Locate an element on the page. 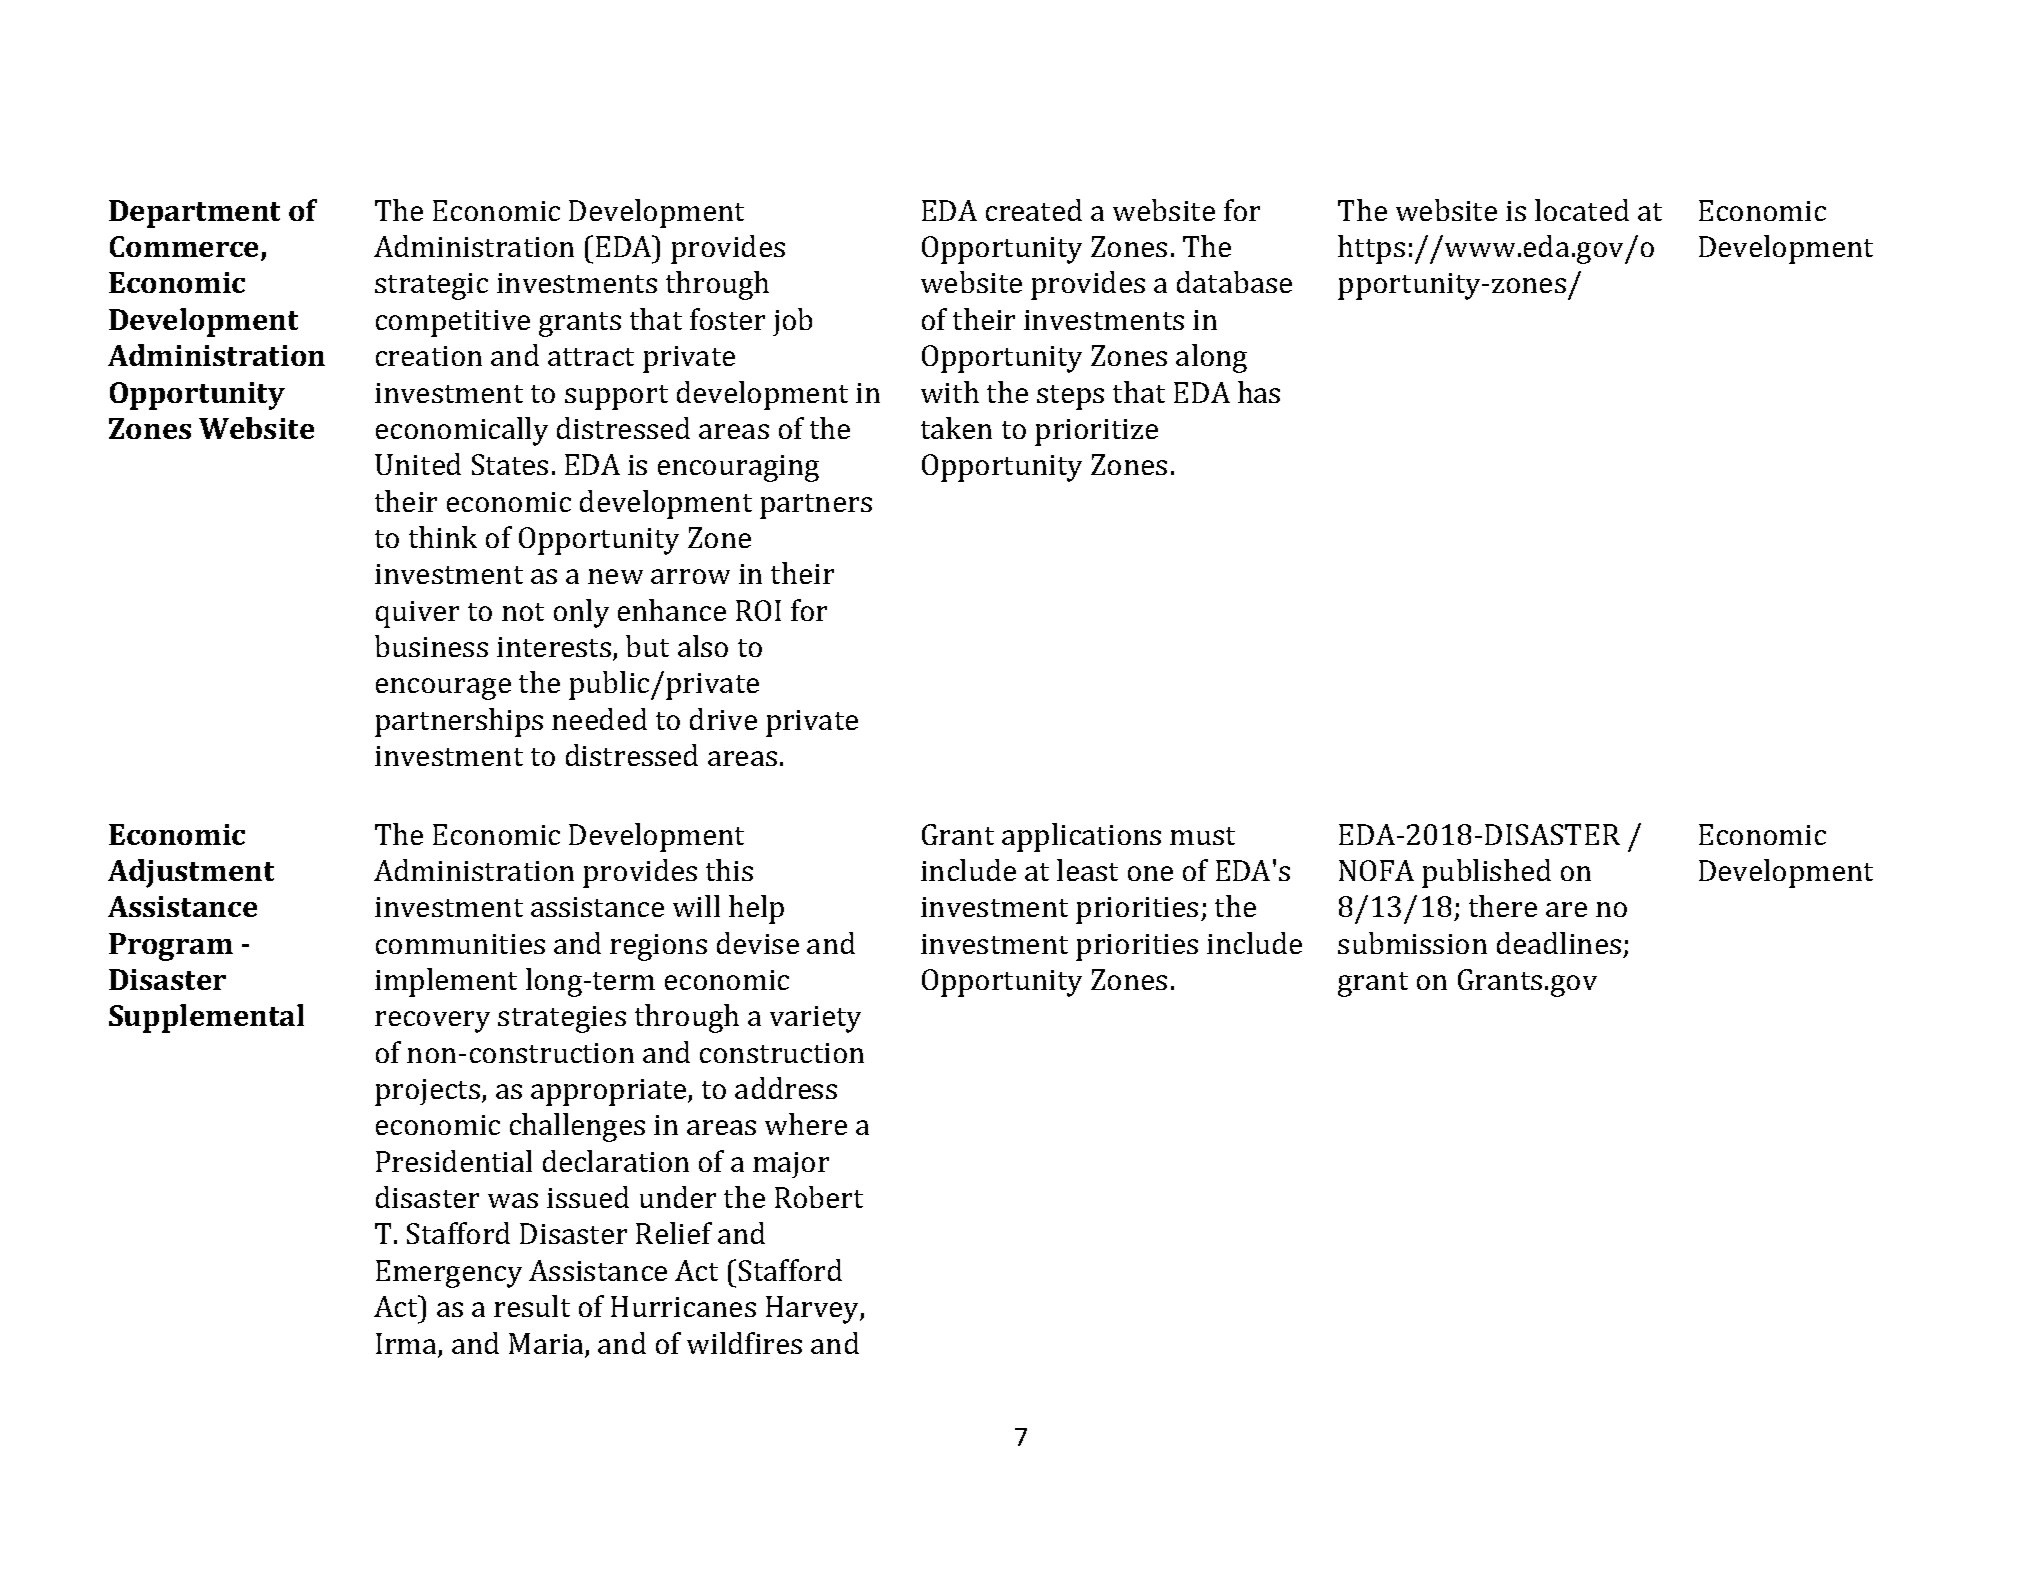  communities is located at coordinates (460, 944).
